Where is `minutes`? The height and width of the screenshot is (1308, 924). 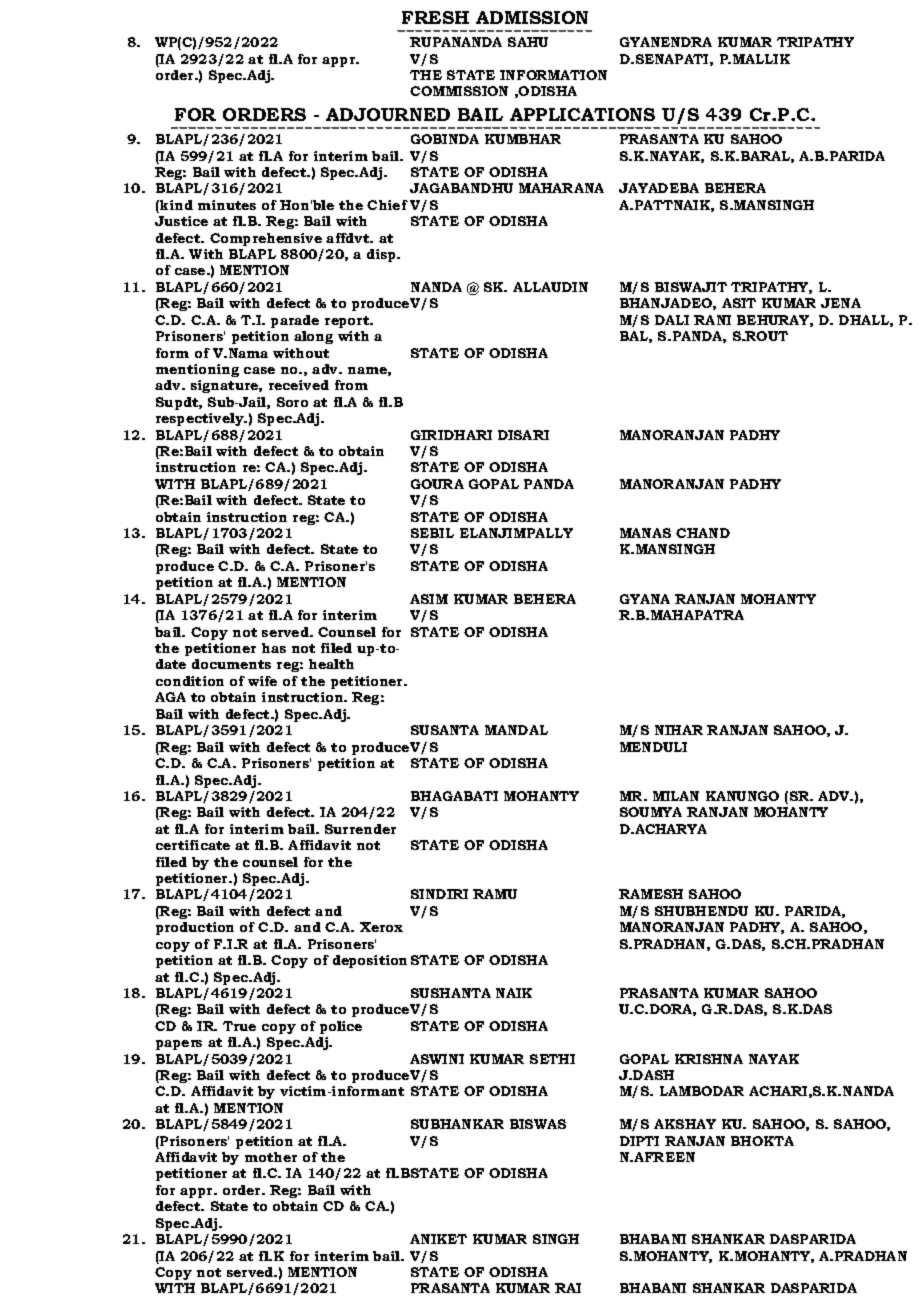
minutes is located at coordinates (227, 205).
